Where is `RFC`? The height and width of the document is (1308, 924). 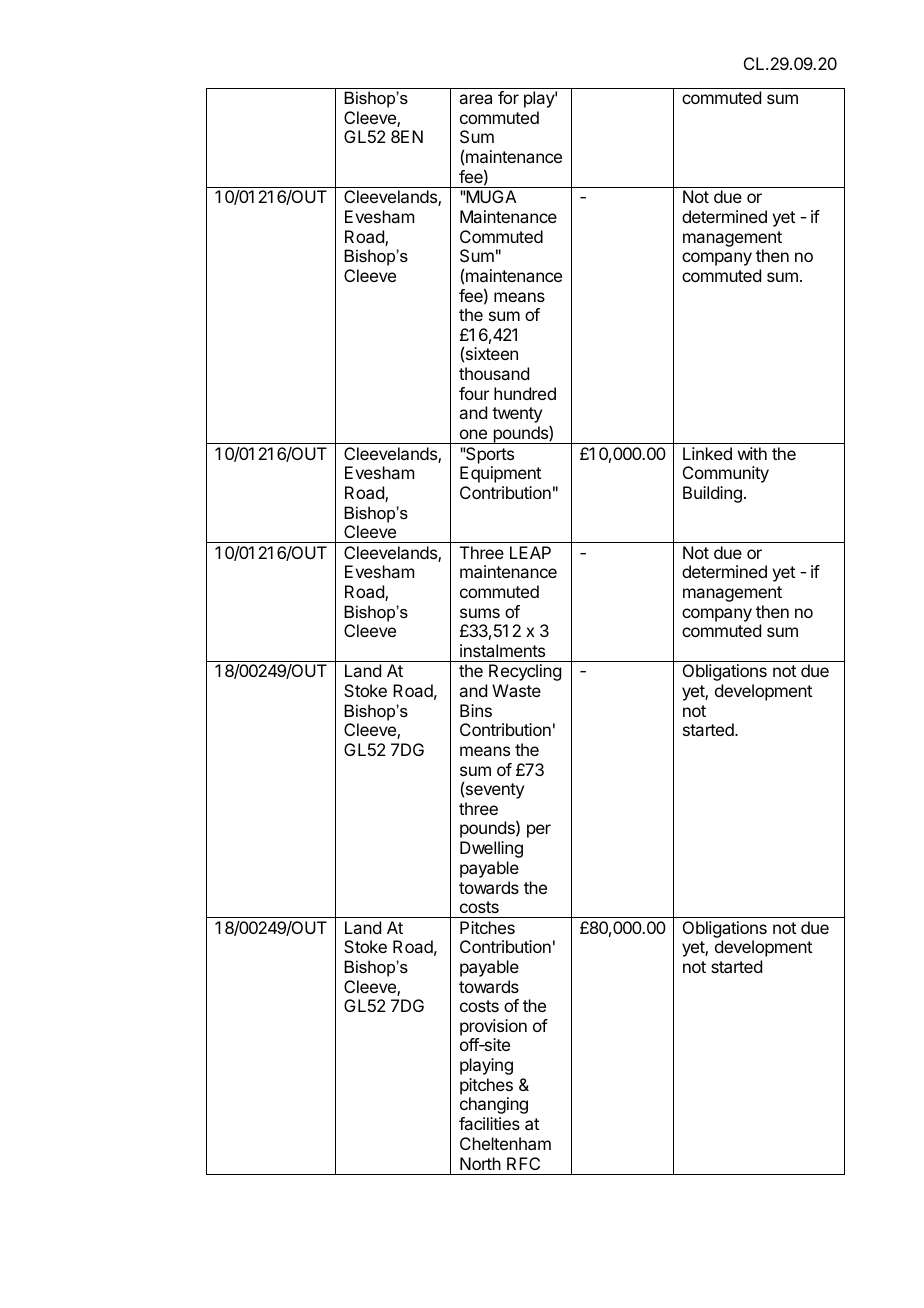 RFC is located at coordinates (523, 1163).
